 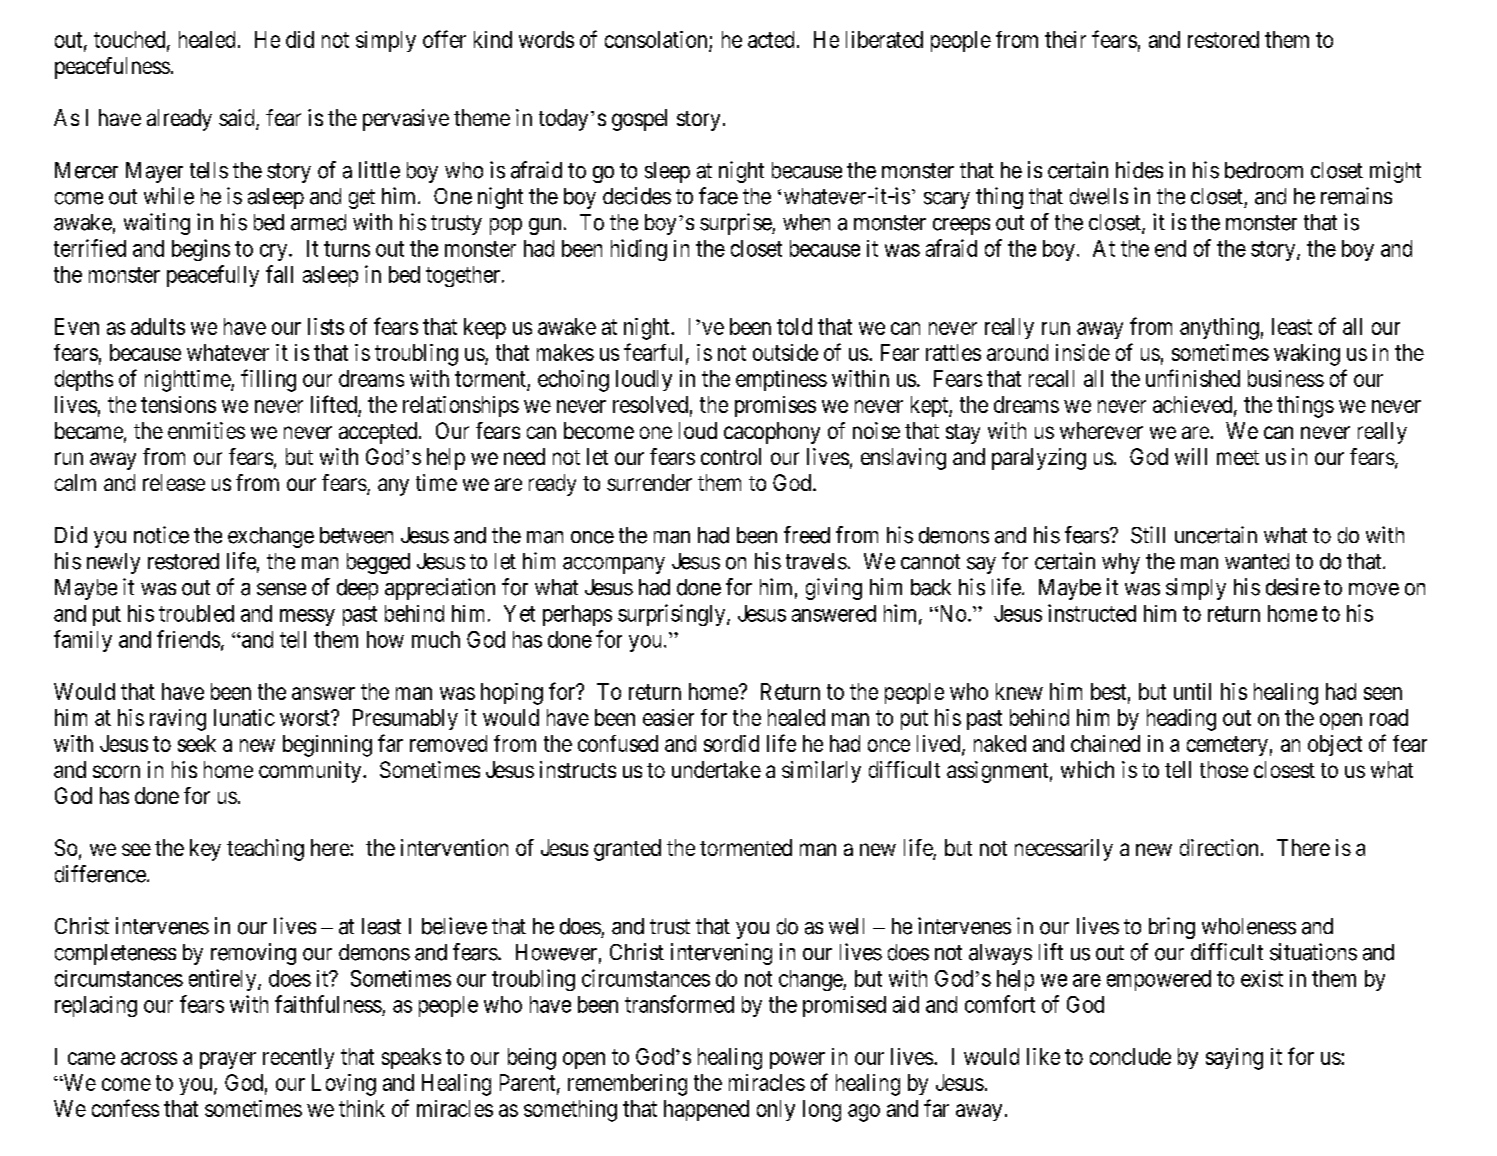 I want to click on their, so click(x=1065, y=39).
